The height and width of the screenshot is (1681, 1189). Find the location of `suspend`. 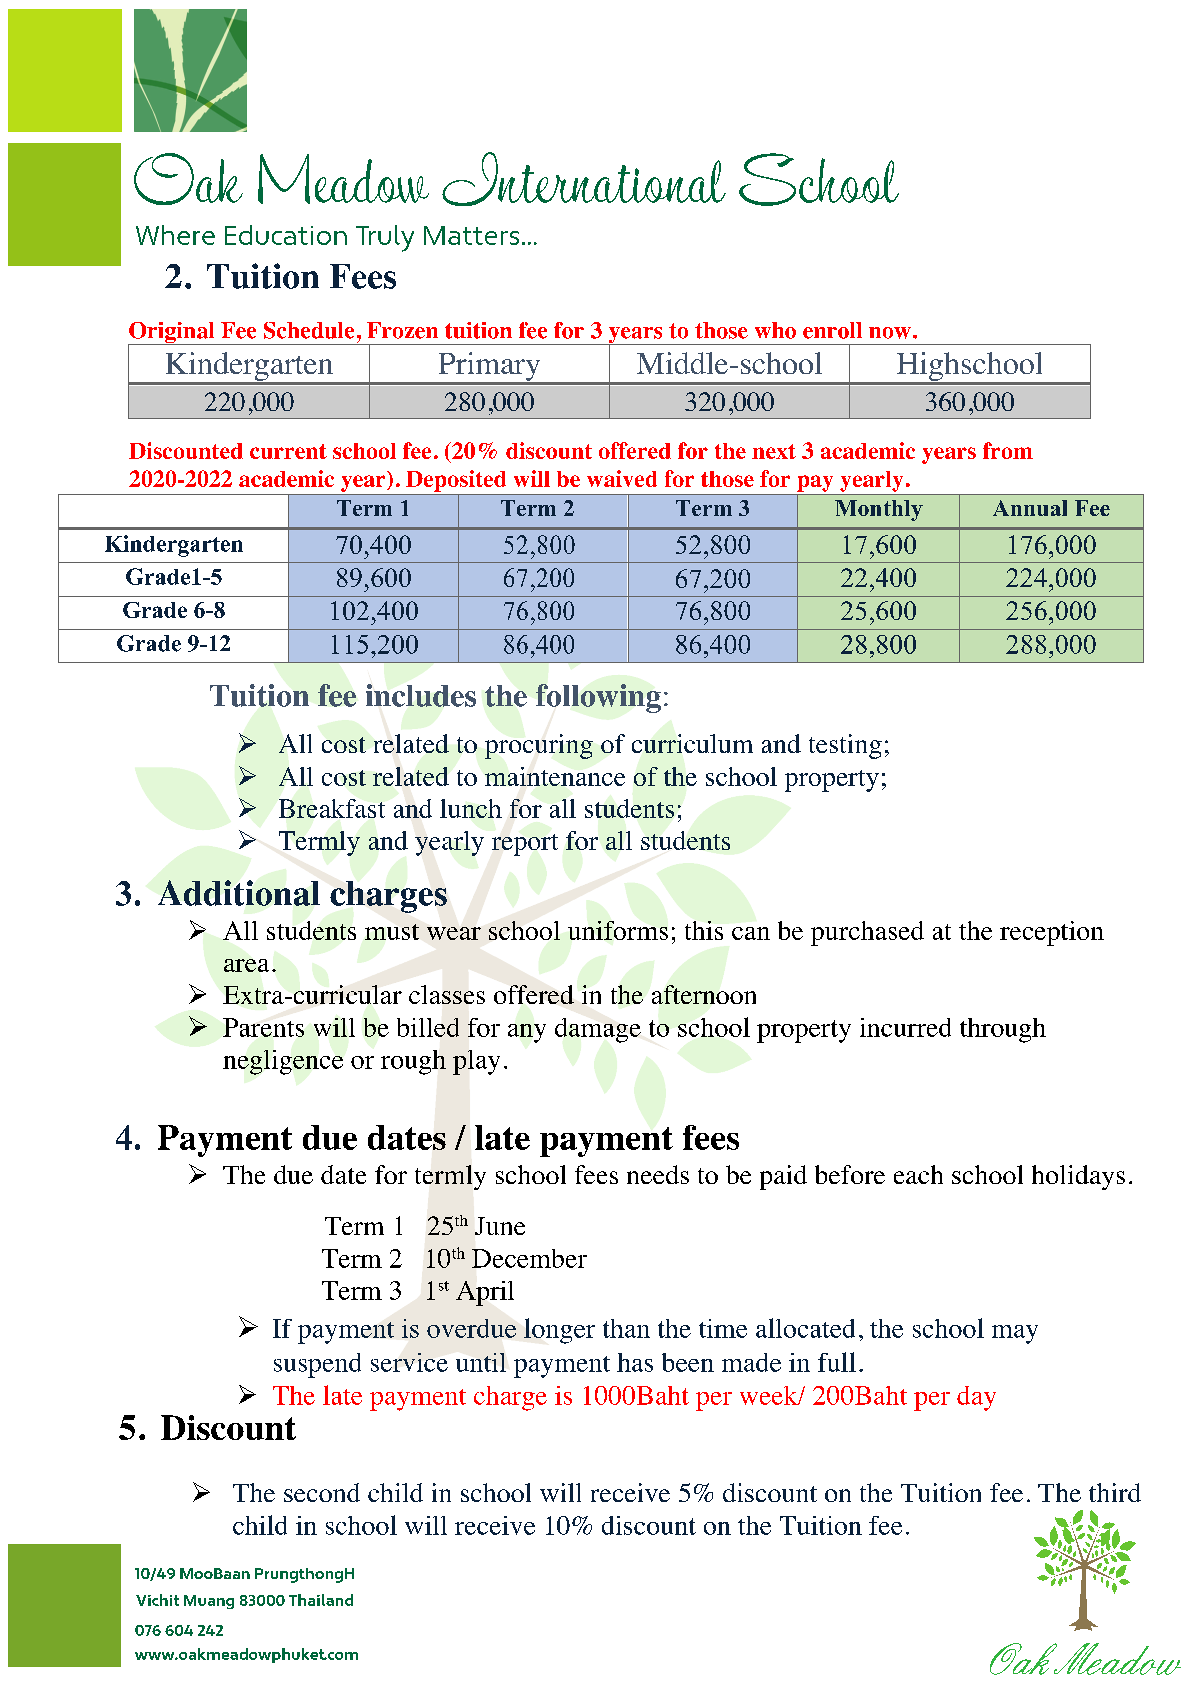

suspend is located at coordinates (317, 1365).
